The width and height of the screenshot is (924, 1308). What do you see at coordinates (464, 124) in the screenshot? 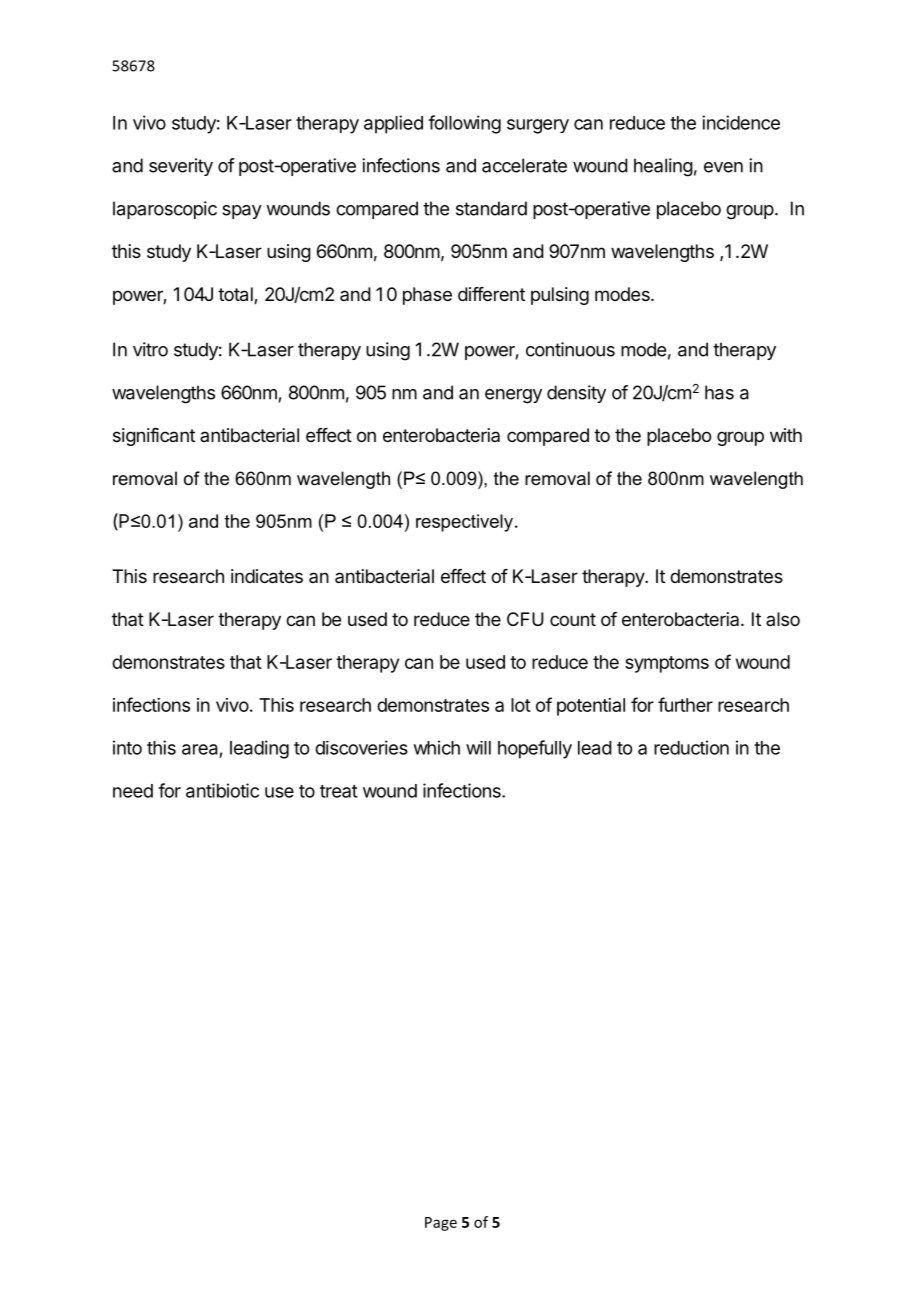
I see `following` at bounding box center [464, 124].
